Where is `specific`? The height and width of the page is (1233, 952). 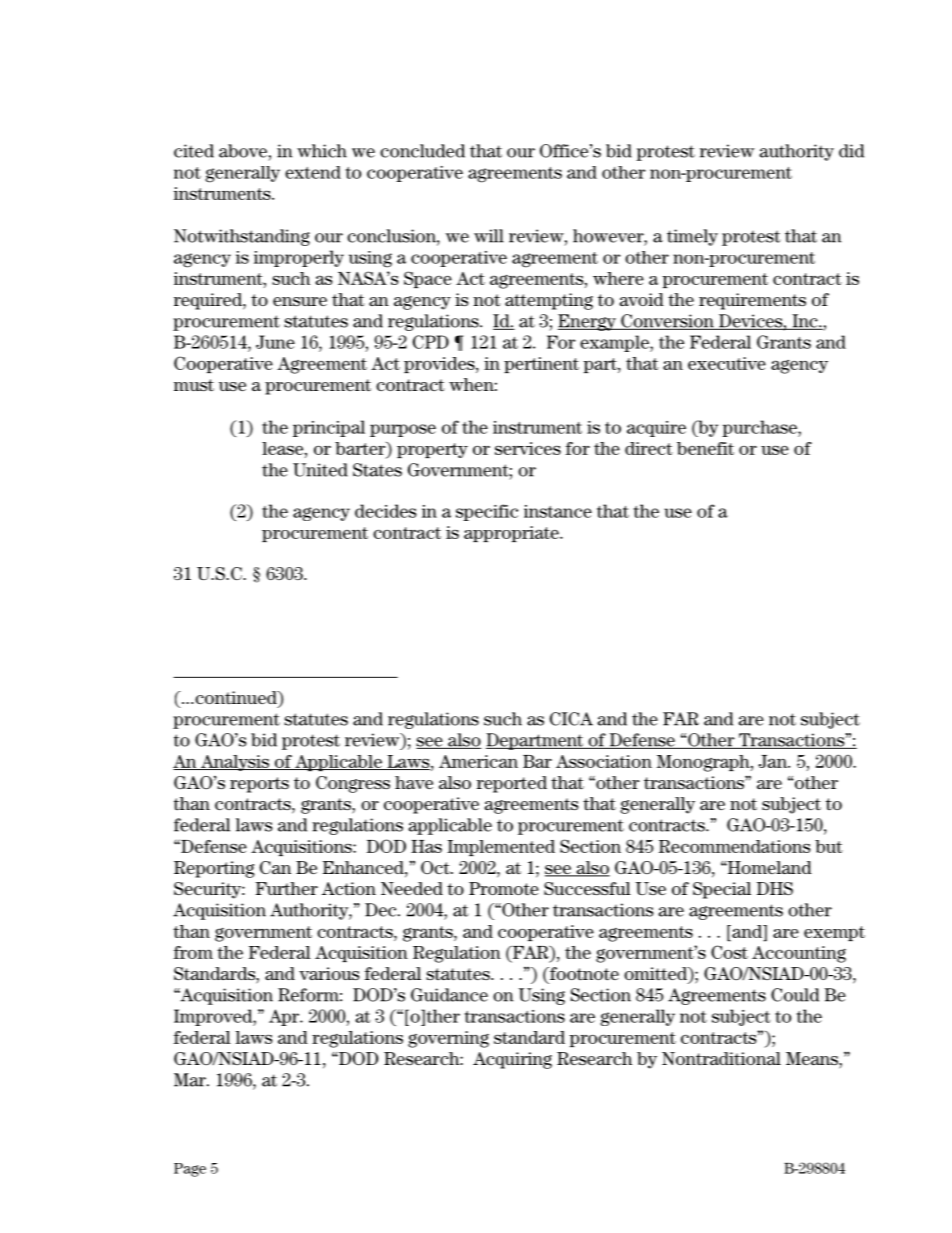 specific is located at coordinates (487, 512).
